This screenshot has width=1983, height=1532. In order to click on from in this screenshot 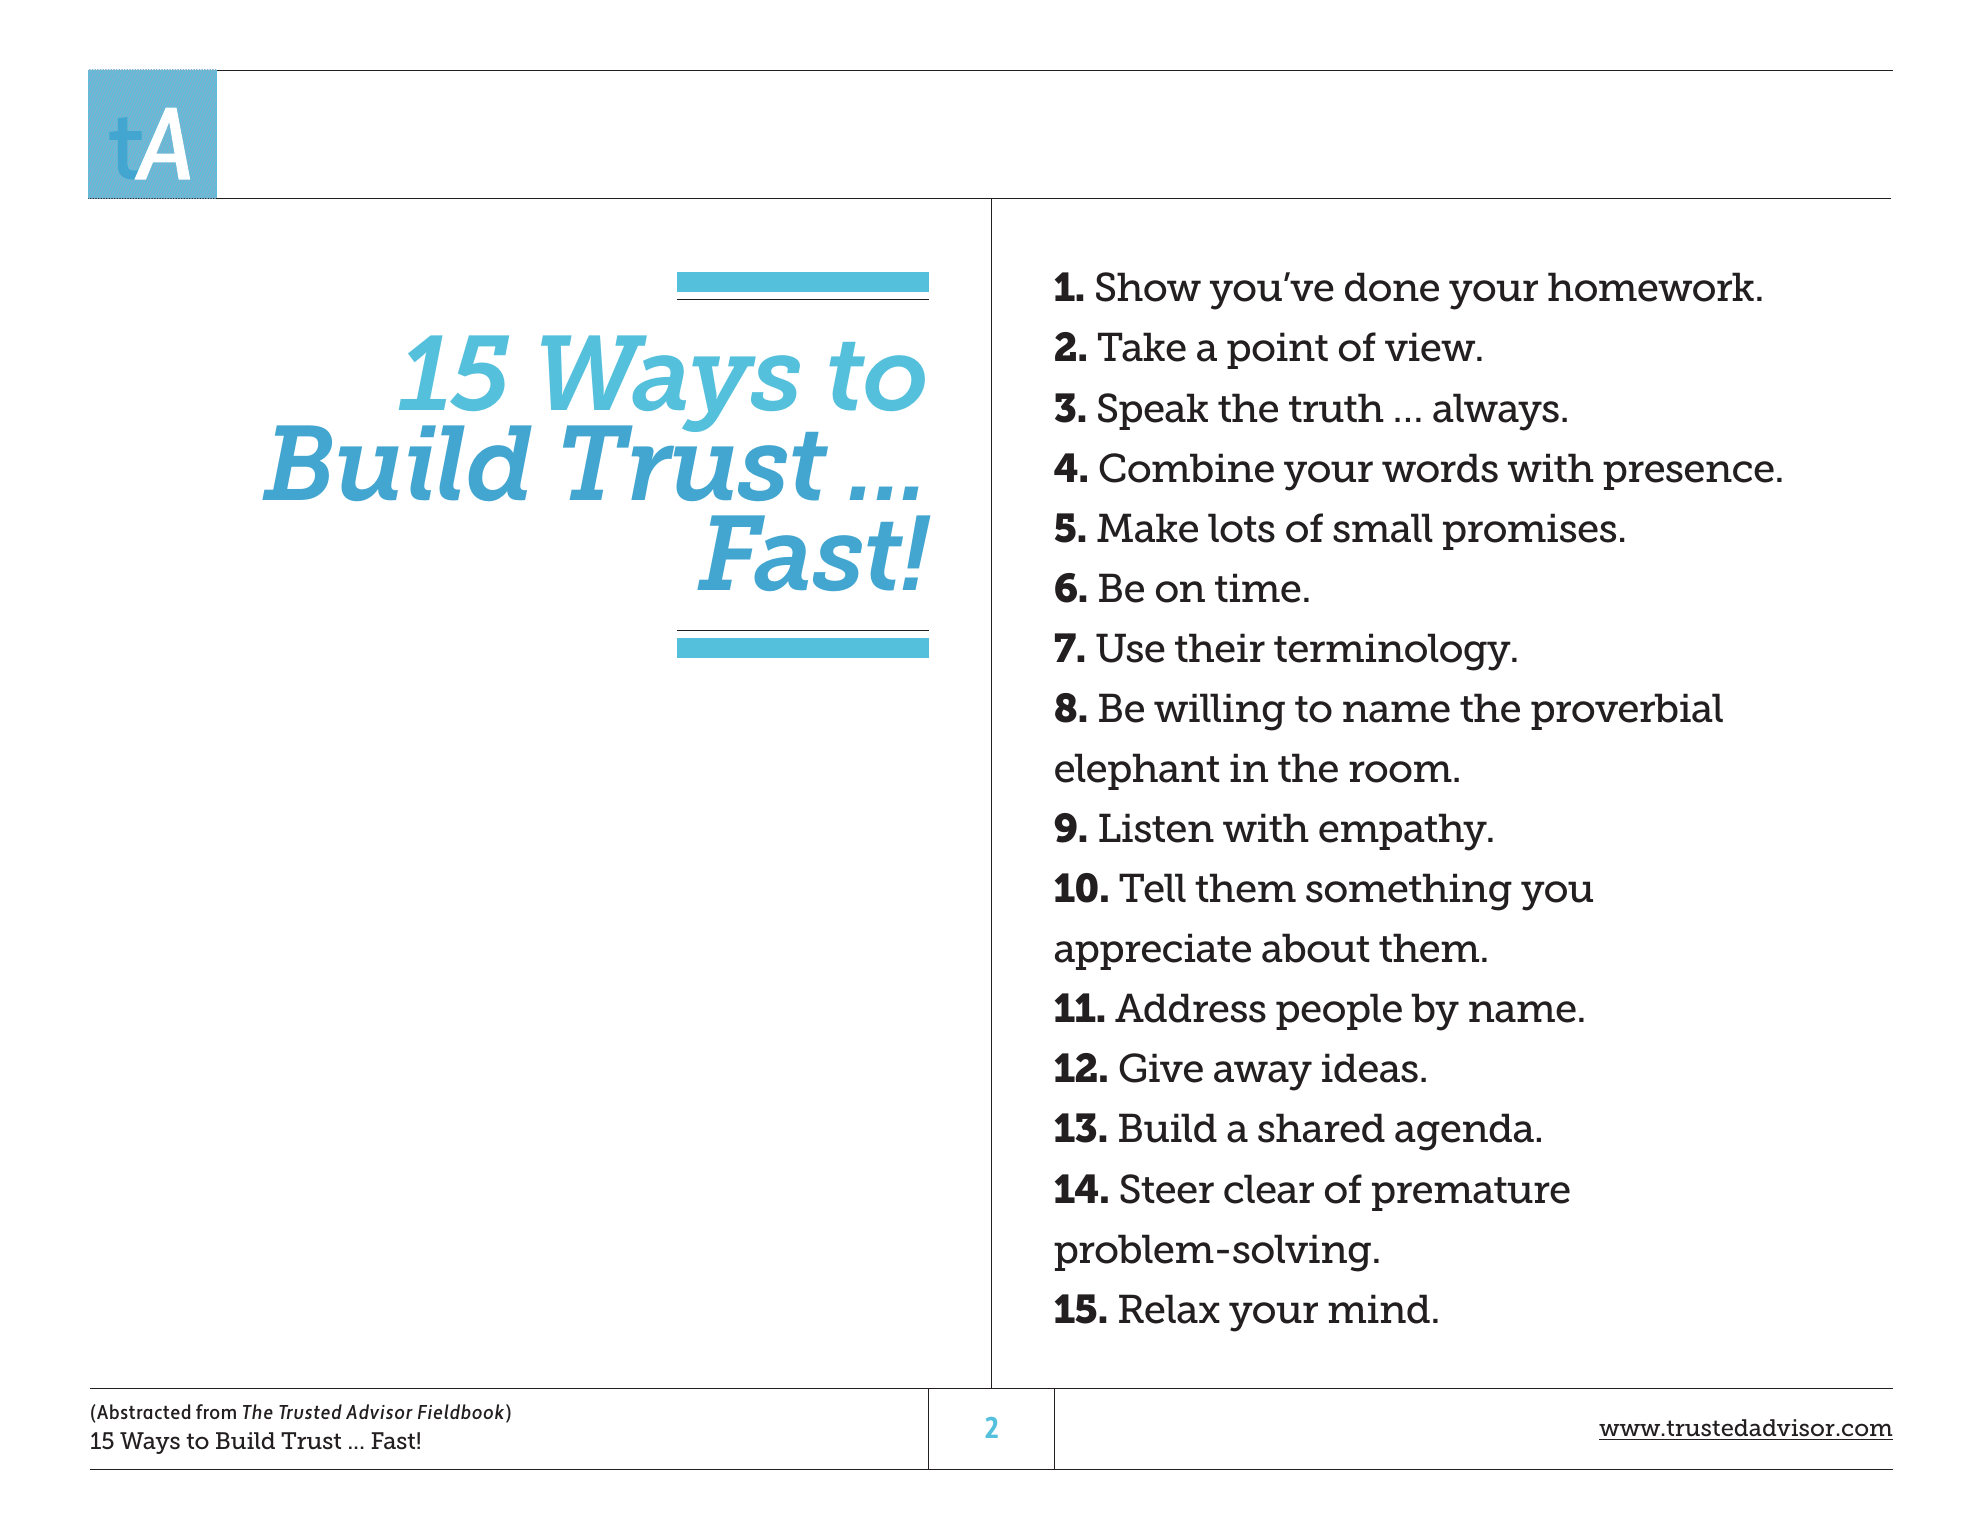, I will do `click(216, 1411)`.
